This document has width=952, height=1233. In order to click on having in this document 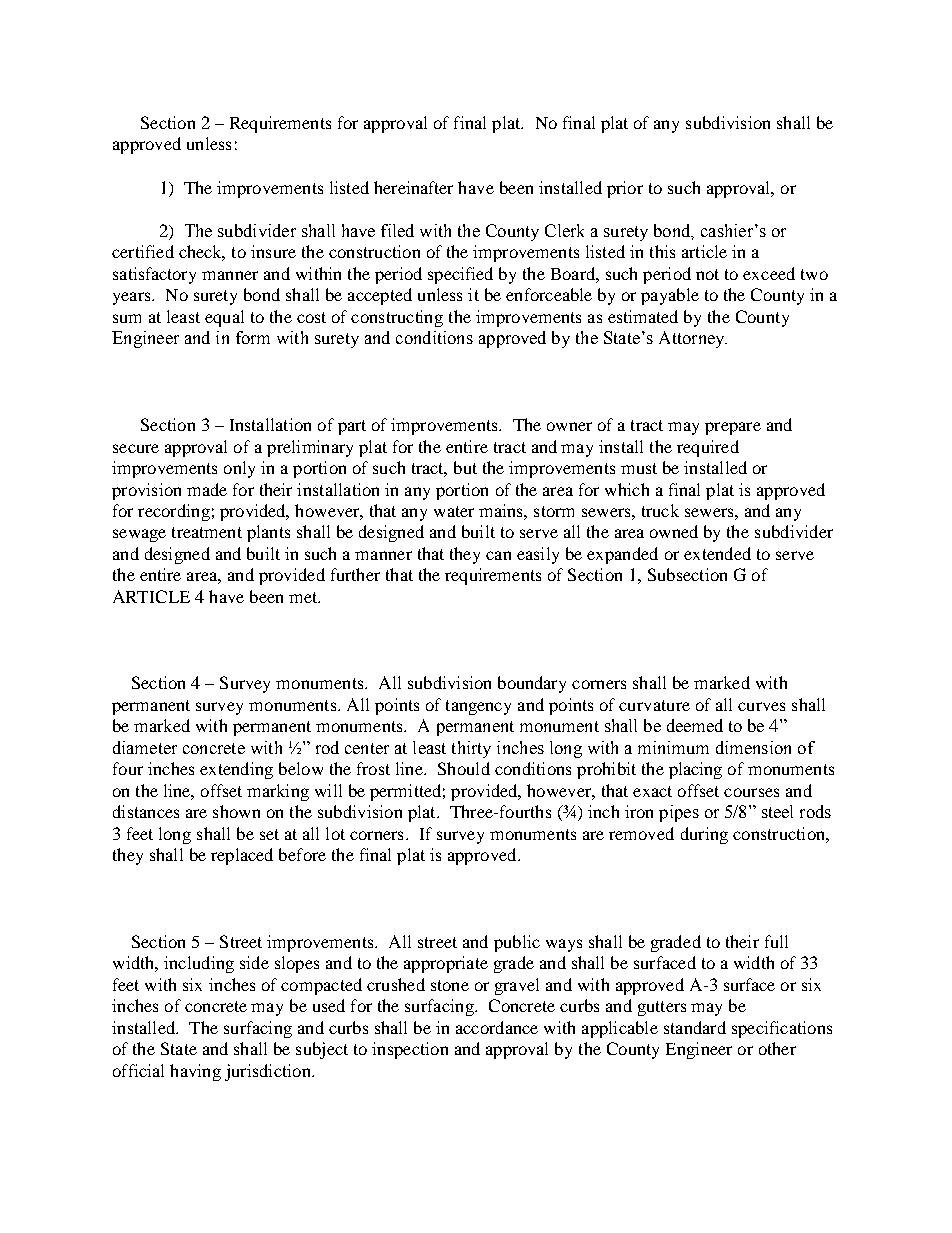, I will do `click(195, 1072)`.
